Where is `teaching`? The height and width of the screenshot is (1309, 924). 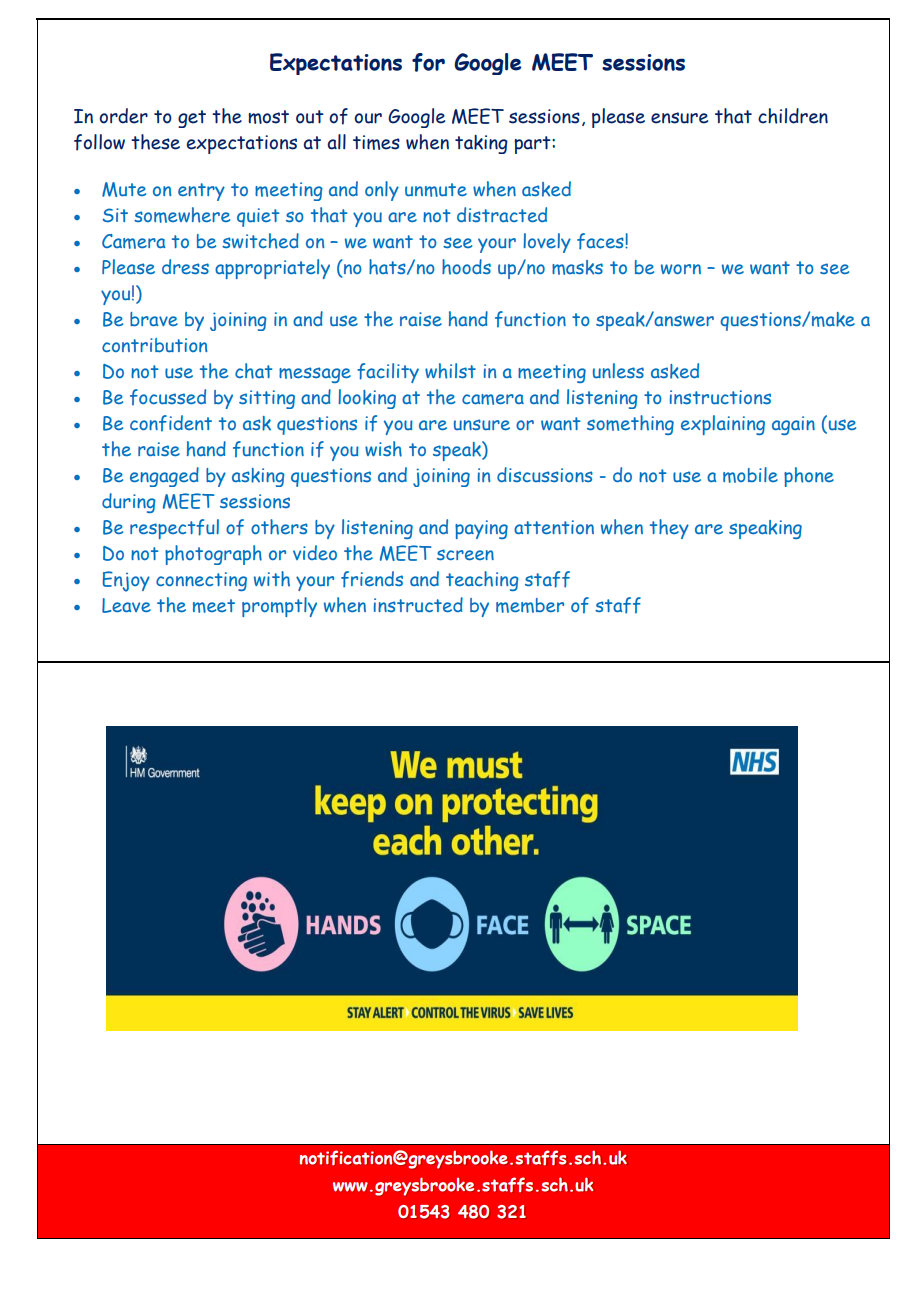 teaching is located at coordinates (482, 581).
